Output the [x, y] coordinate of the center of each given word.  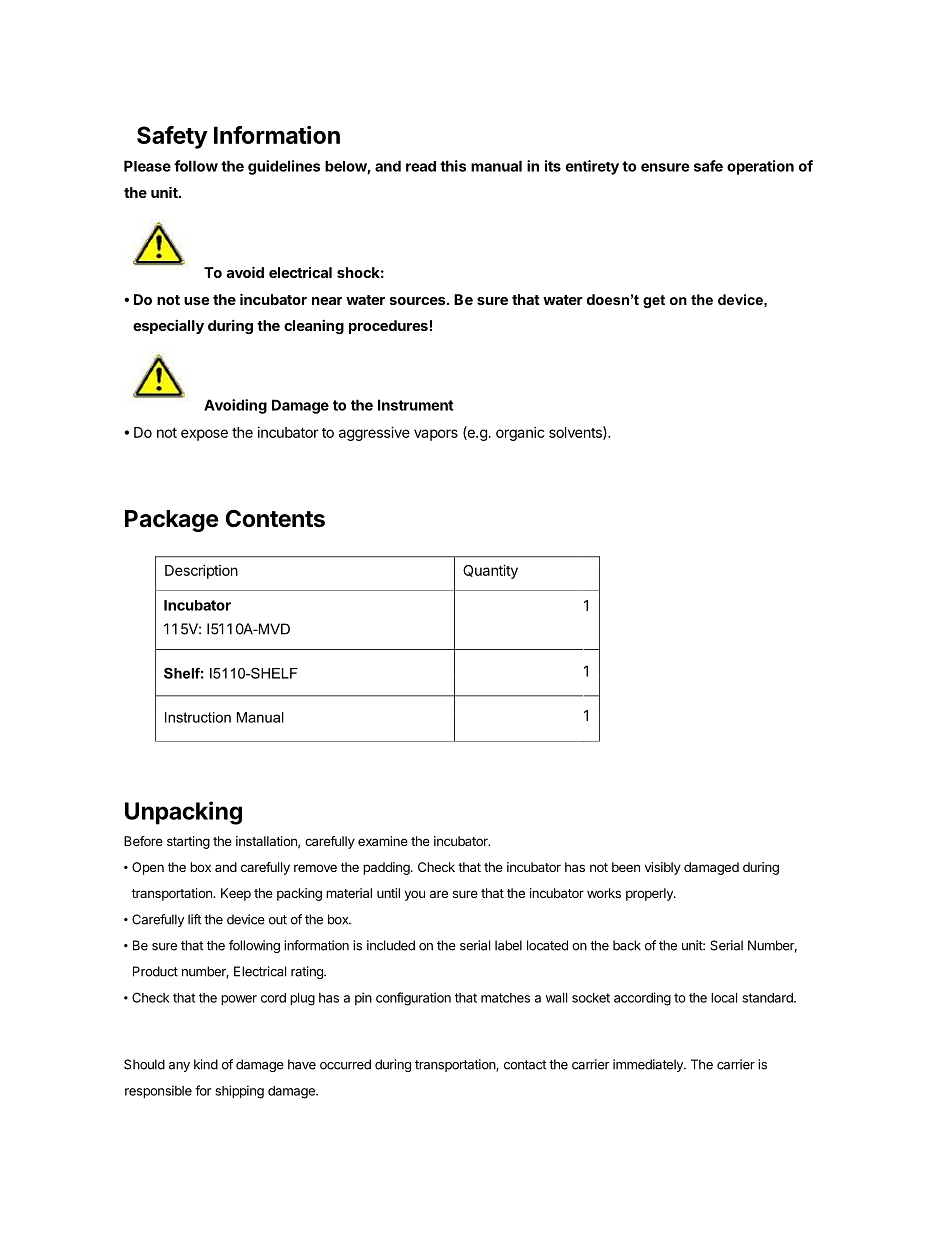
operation [760, 167]
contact [525, 1065]
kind [206, 1064]
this [453, 166]
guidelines [284, 167]
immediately [649, 1065]
